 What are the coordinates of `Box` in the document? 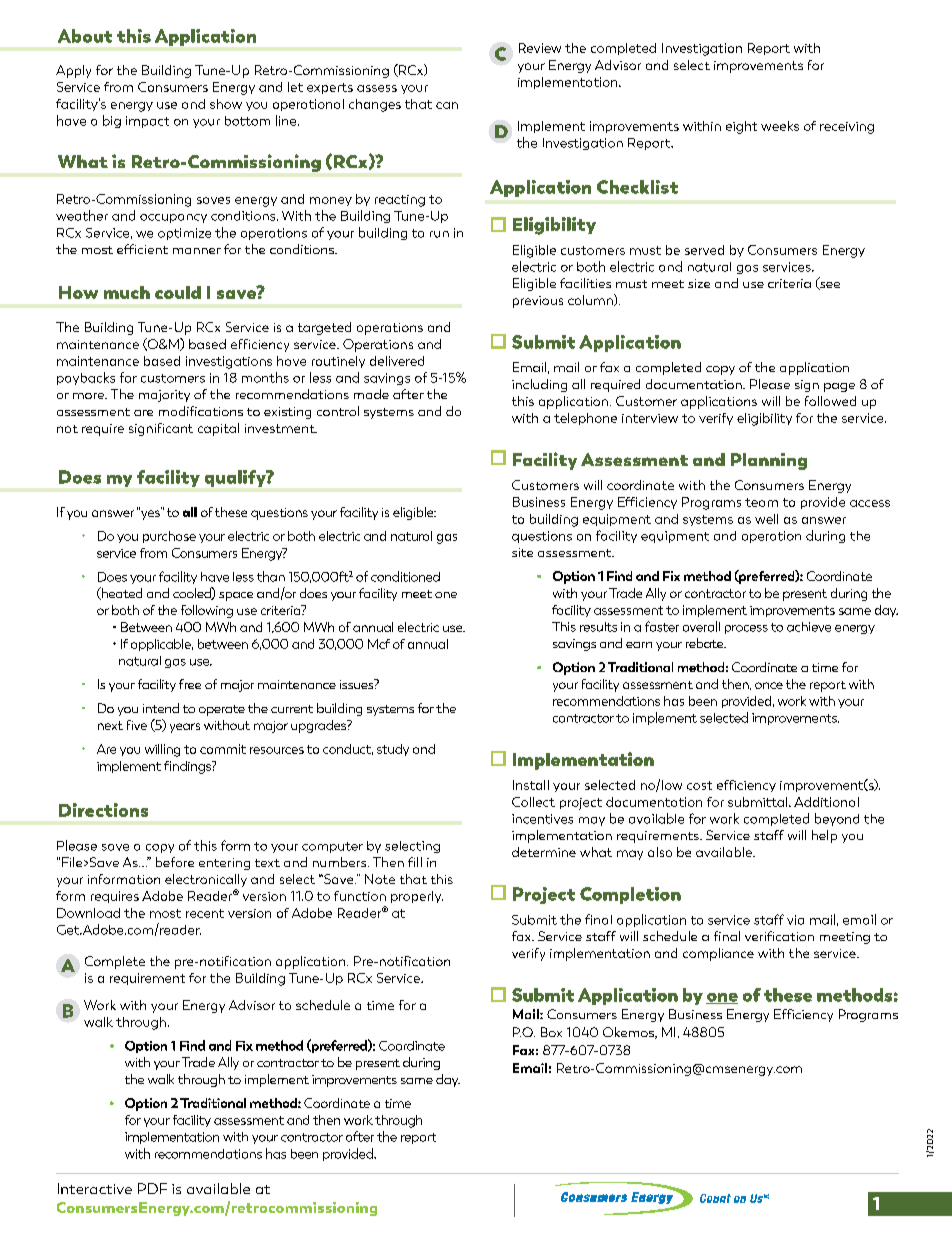 It's located at (551, 1032).
